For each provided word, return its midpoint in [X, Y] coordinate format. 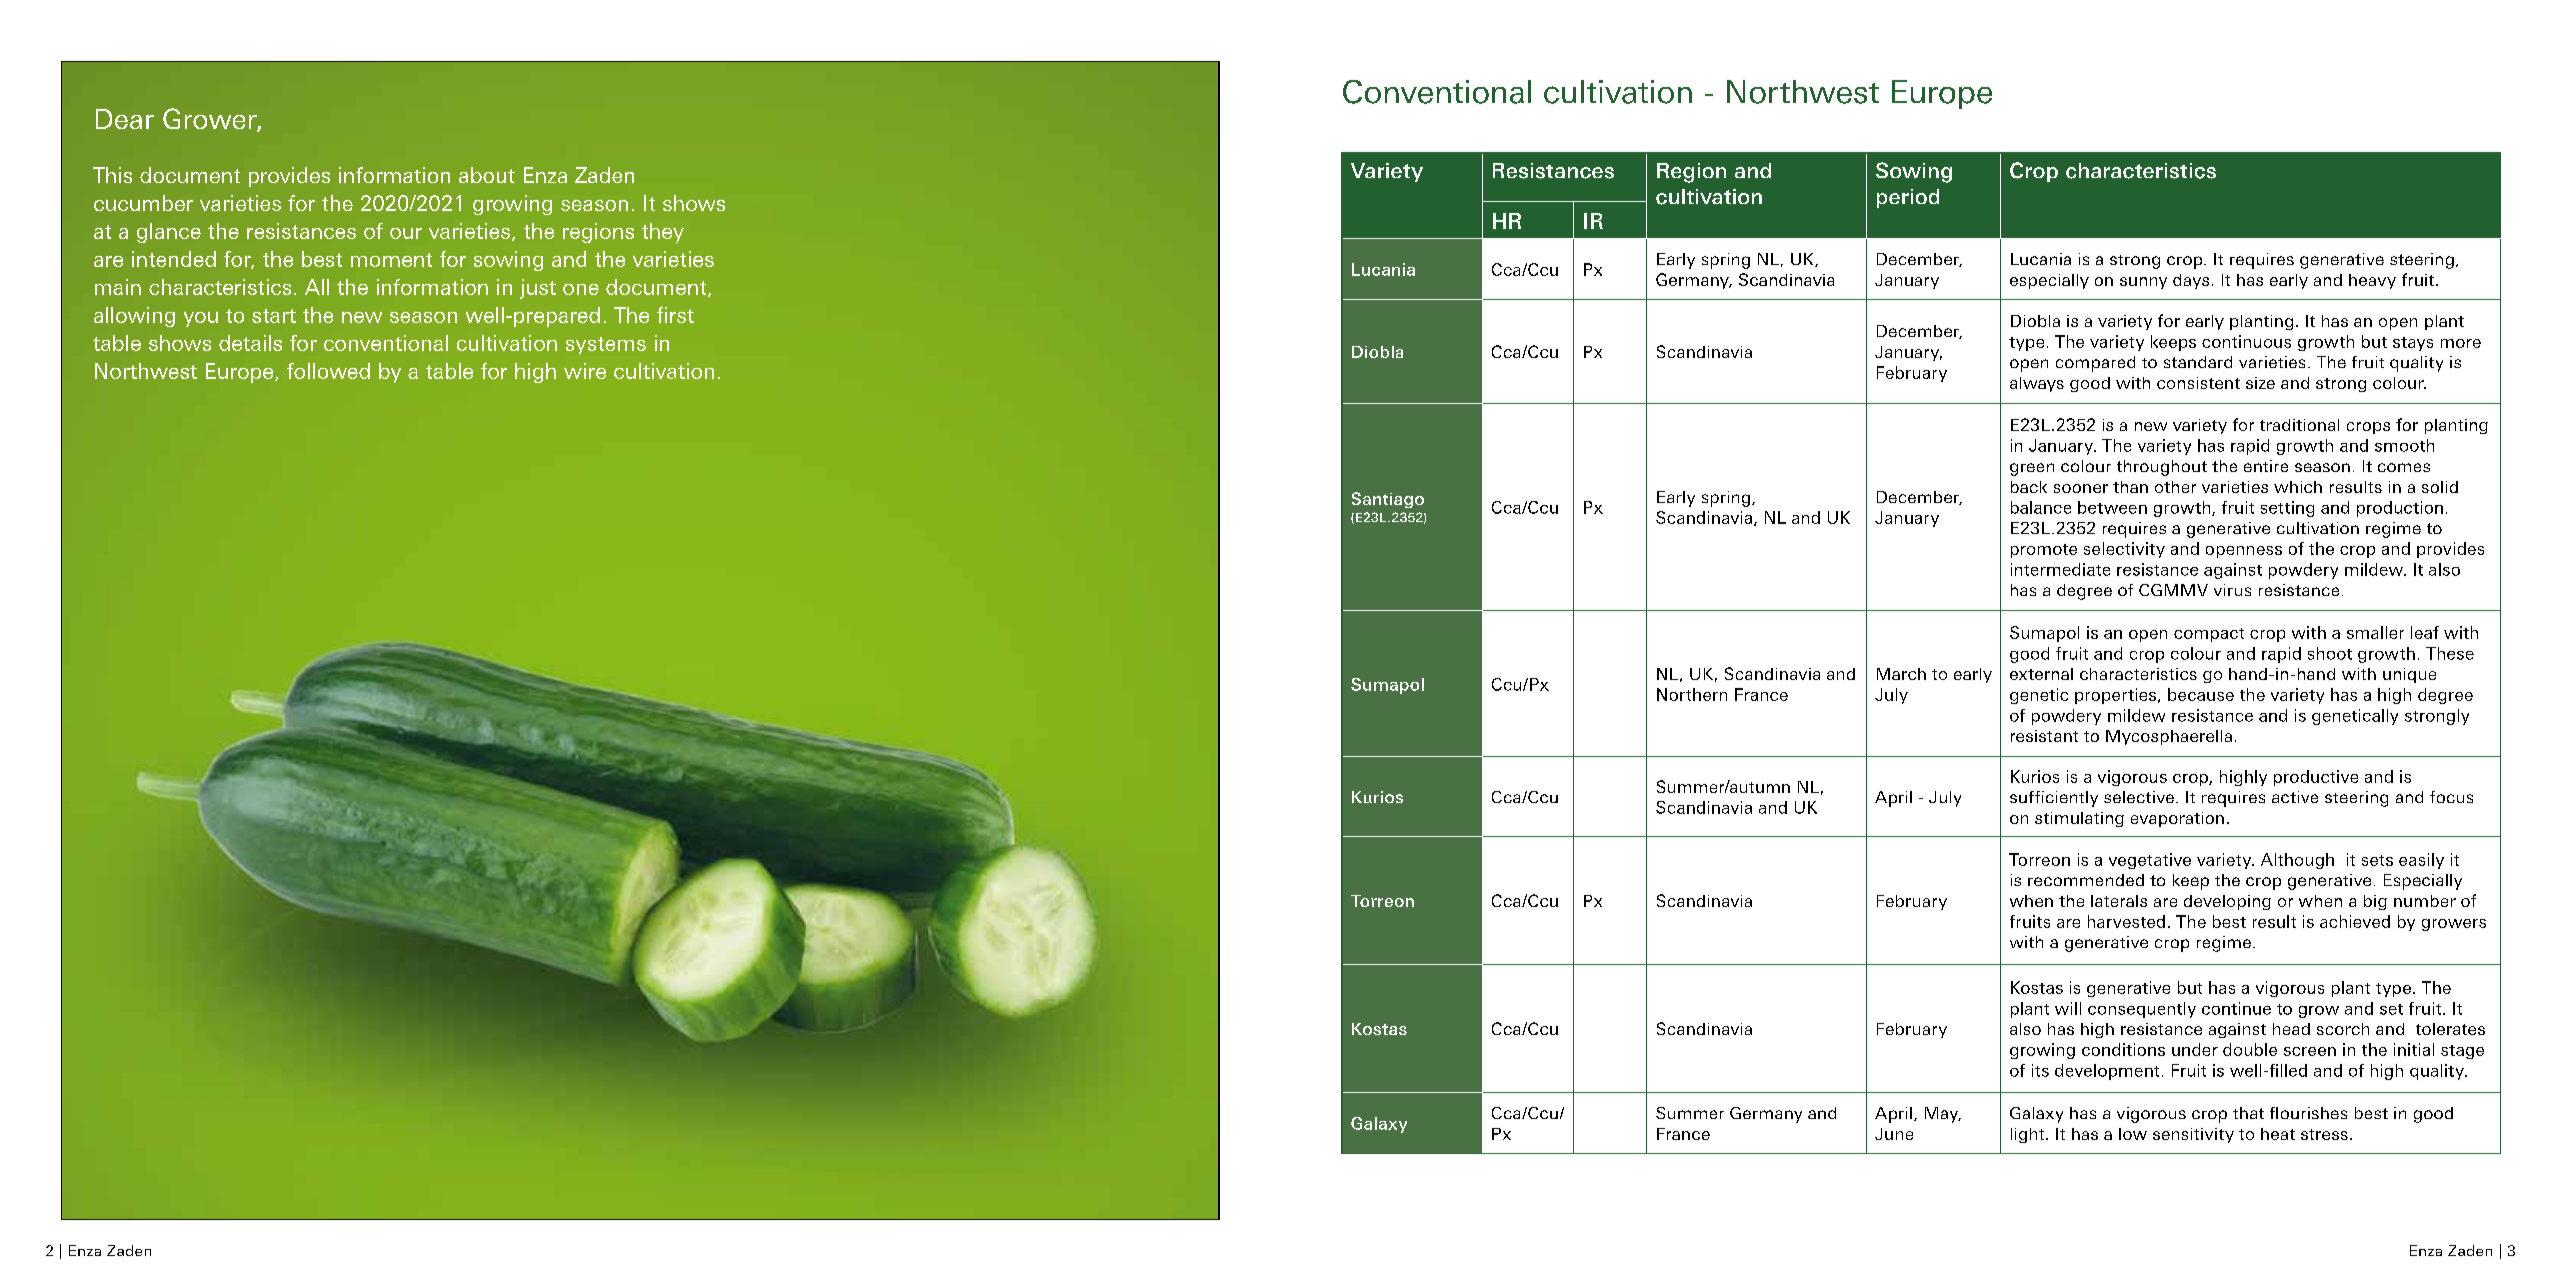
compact [2209, 635]
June [1894, 1134]
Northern [1692, 694]
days [2191, 281]
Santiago [1388, 500]
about [487, 175]
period [1908, 198]
